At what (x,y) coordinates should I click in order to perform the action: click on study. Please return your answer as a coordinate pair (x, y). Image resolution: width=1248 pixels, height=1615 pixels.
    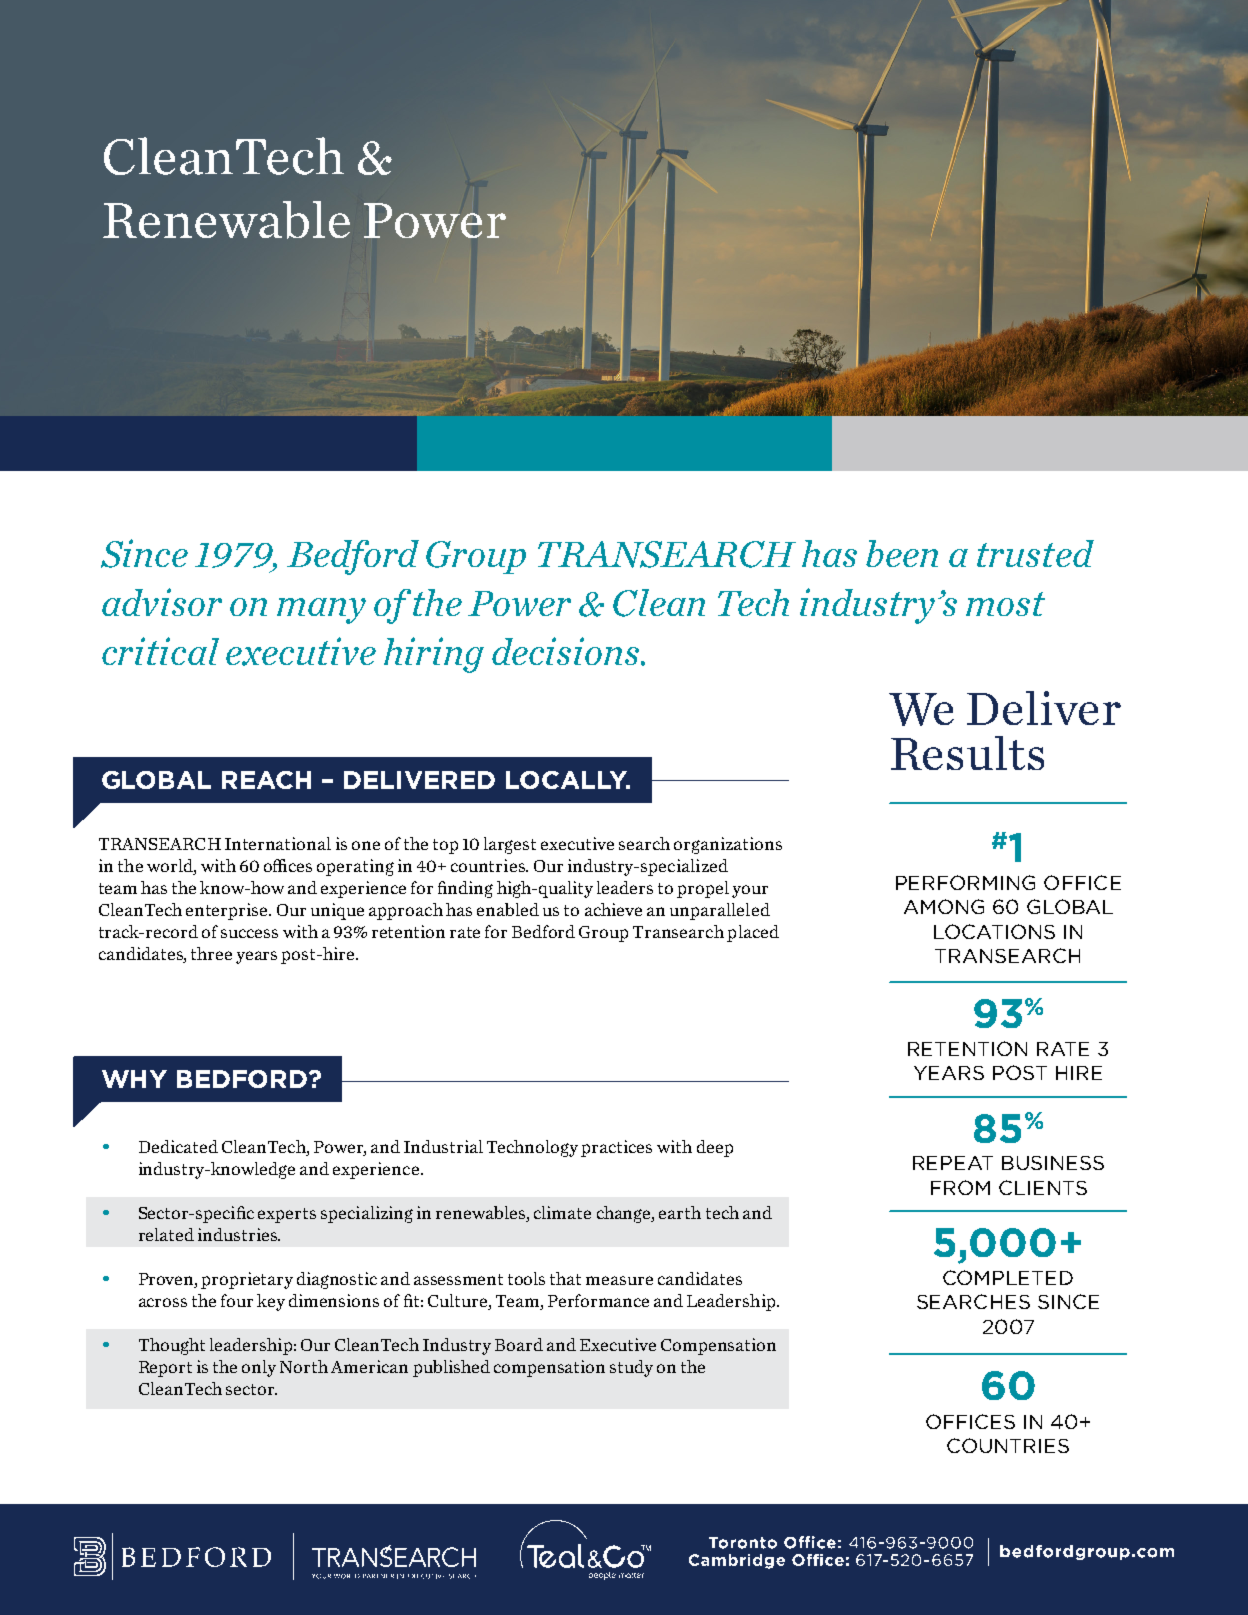
    Looking at the image, I should click on (631, 1368).
